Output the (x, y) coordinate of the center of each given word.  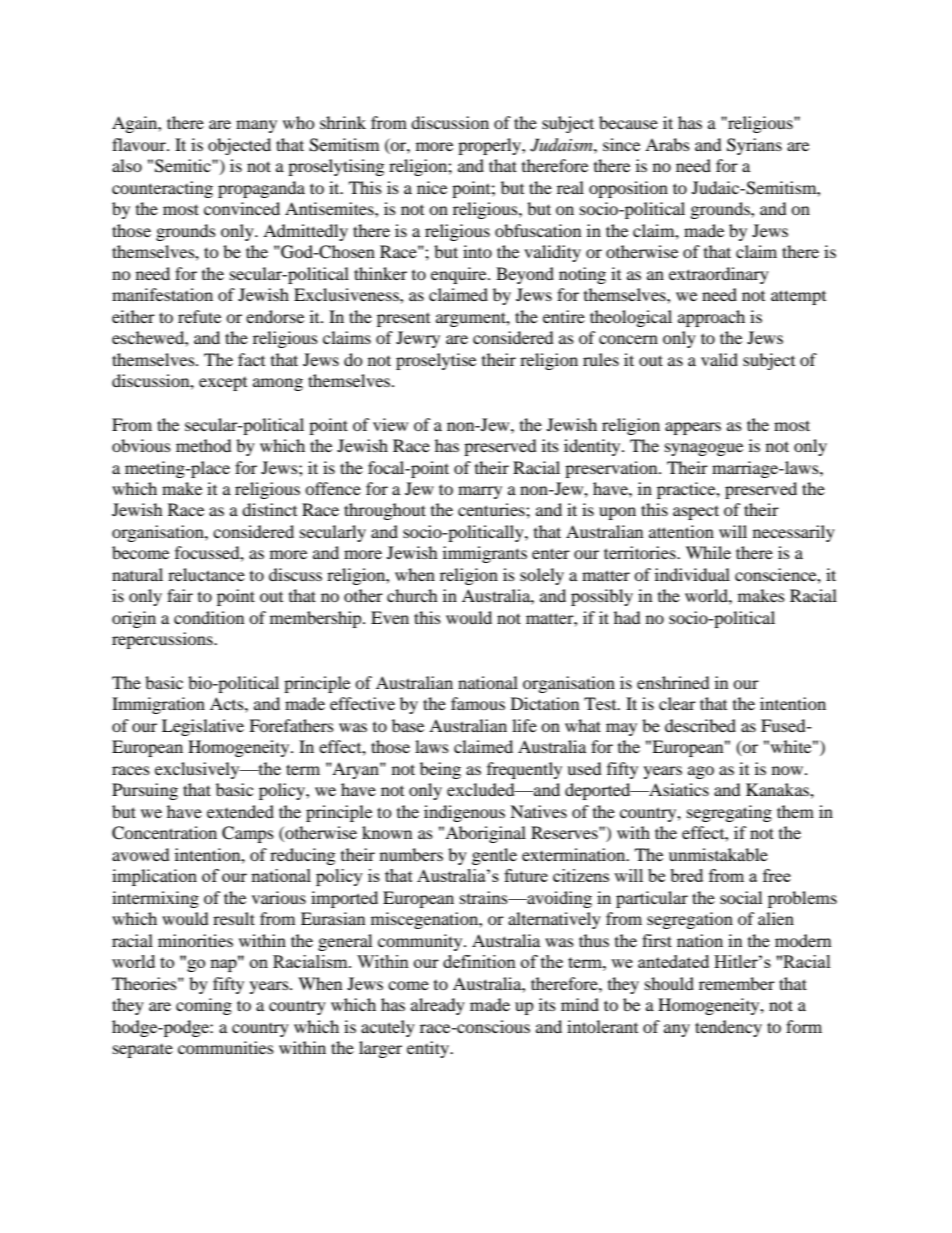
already (438, 1006)
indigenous (464, 813)
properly (490, 146)
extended (240, 811)
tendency (728, 1028)
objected (239, 146)
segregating (729, 813)
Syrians (754, 146)
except (223, 384)
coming (204, 1006)
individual (692, 574)
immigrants (485, 554)
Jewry (418, 339)
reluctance (206, 574)
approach (711, 318)
